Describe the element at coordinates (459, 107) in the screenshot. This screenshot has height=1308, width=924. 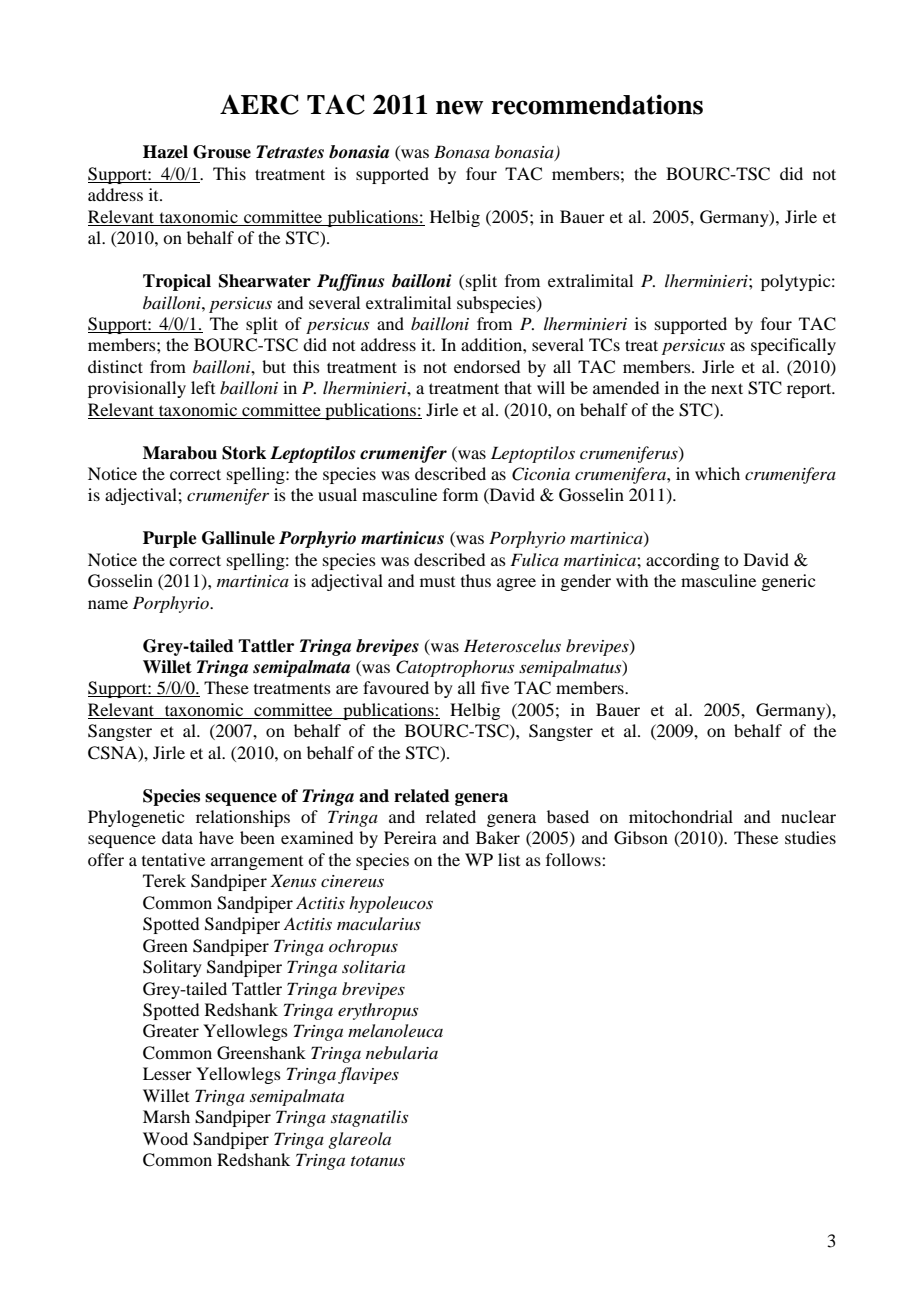
I see `new` at that location.
